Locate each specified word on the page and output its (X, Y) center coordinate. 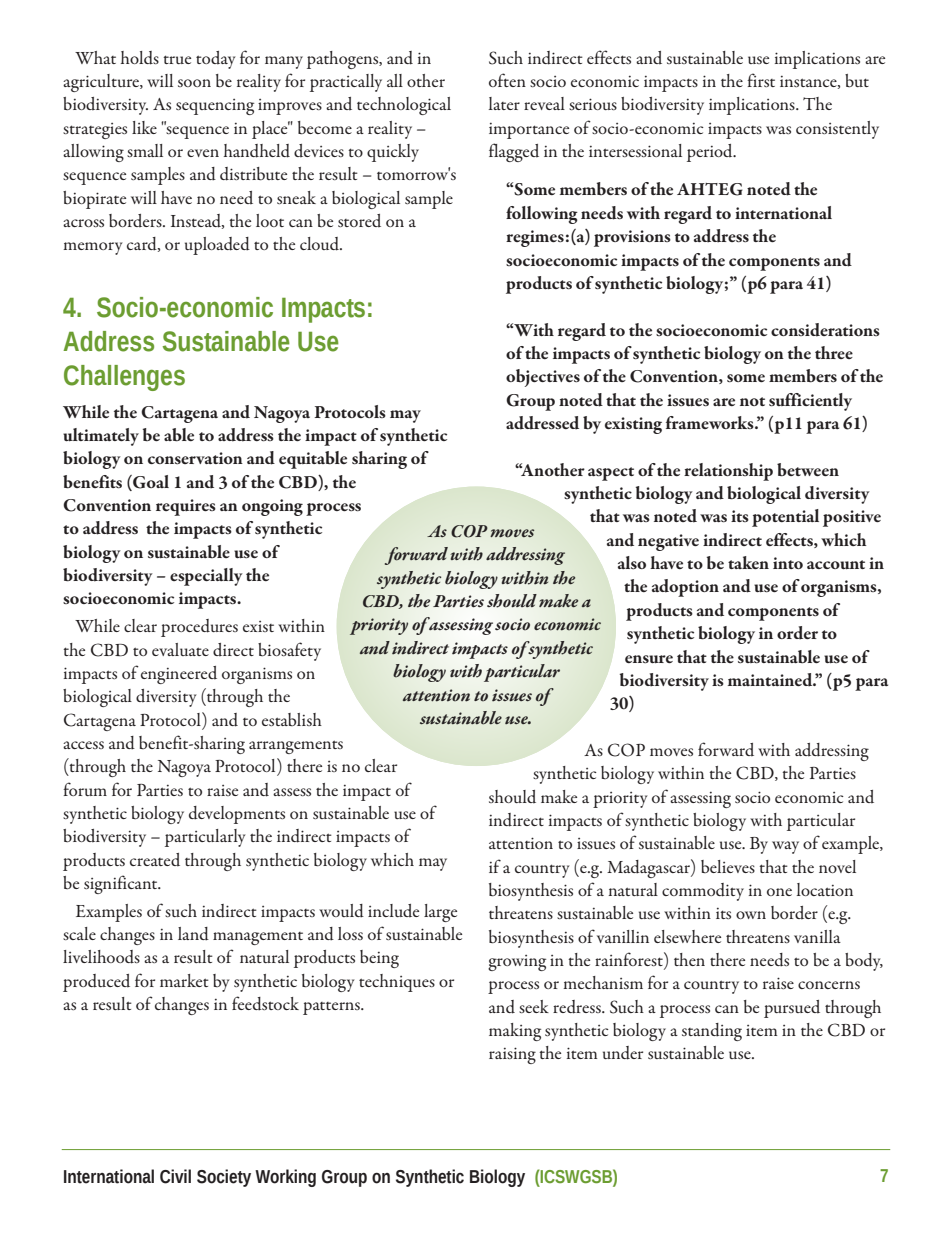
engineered (179, 675)
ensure (649, 659)
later (504, 103)
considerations (825, 330)
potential (785, 518)
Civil (175, 1176)
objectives (543, 378)
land (193, 934)
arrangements (296, 747)
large (440, 913)
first (761, 80)
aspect (611, 474)
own (751, 915)
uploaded (217, 246)
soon (194, 83)
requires (186, 507)
